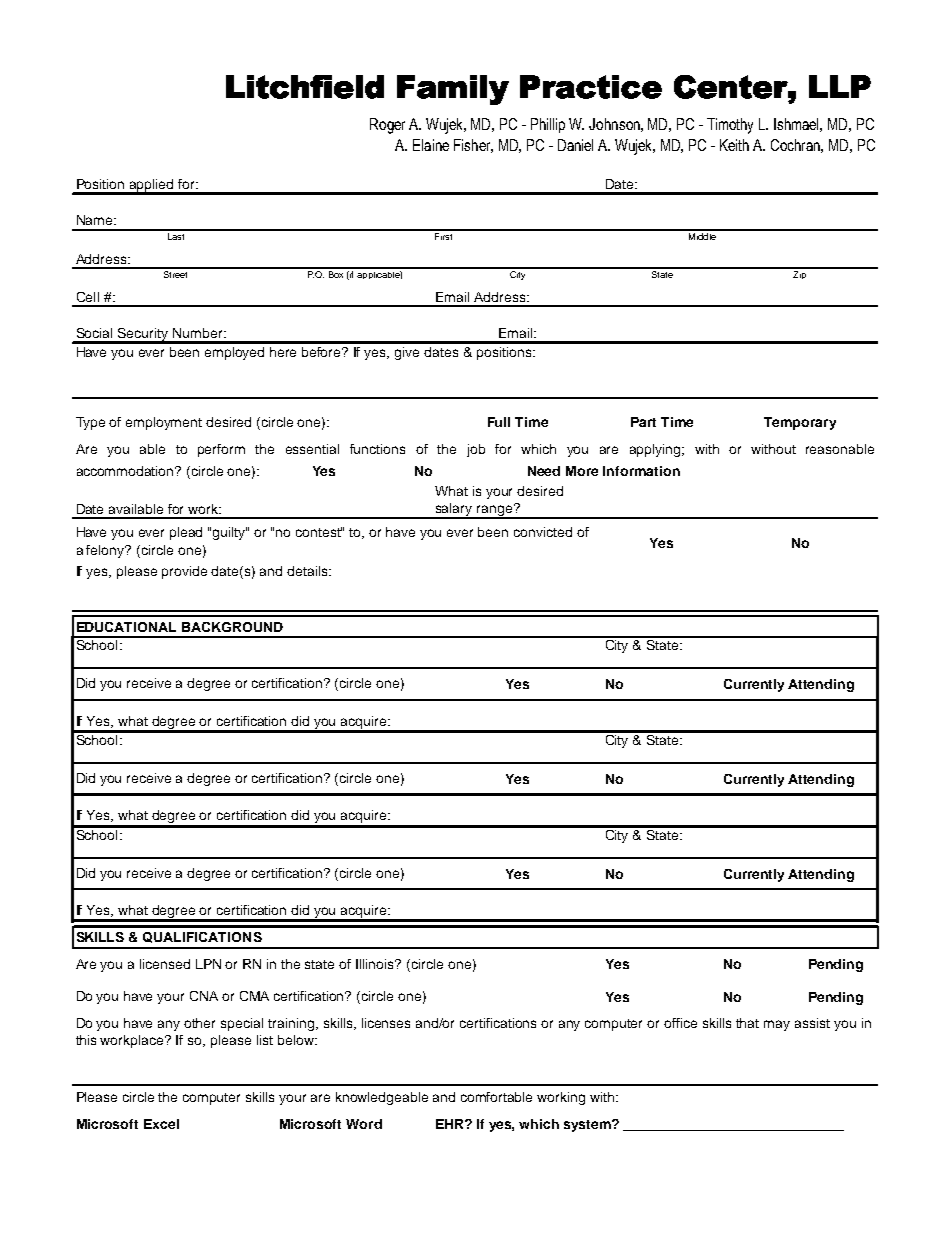 This page has width=952, height=1233. What do you see at coordinates (453, 90) in the page?
I see `Family` at bounding box center [453, 90].
